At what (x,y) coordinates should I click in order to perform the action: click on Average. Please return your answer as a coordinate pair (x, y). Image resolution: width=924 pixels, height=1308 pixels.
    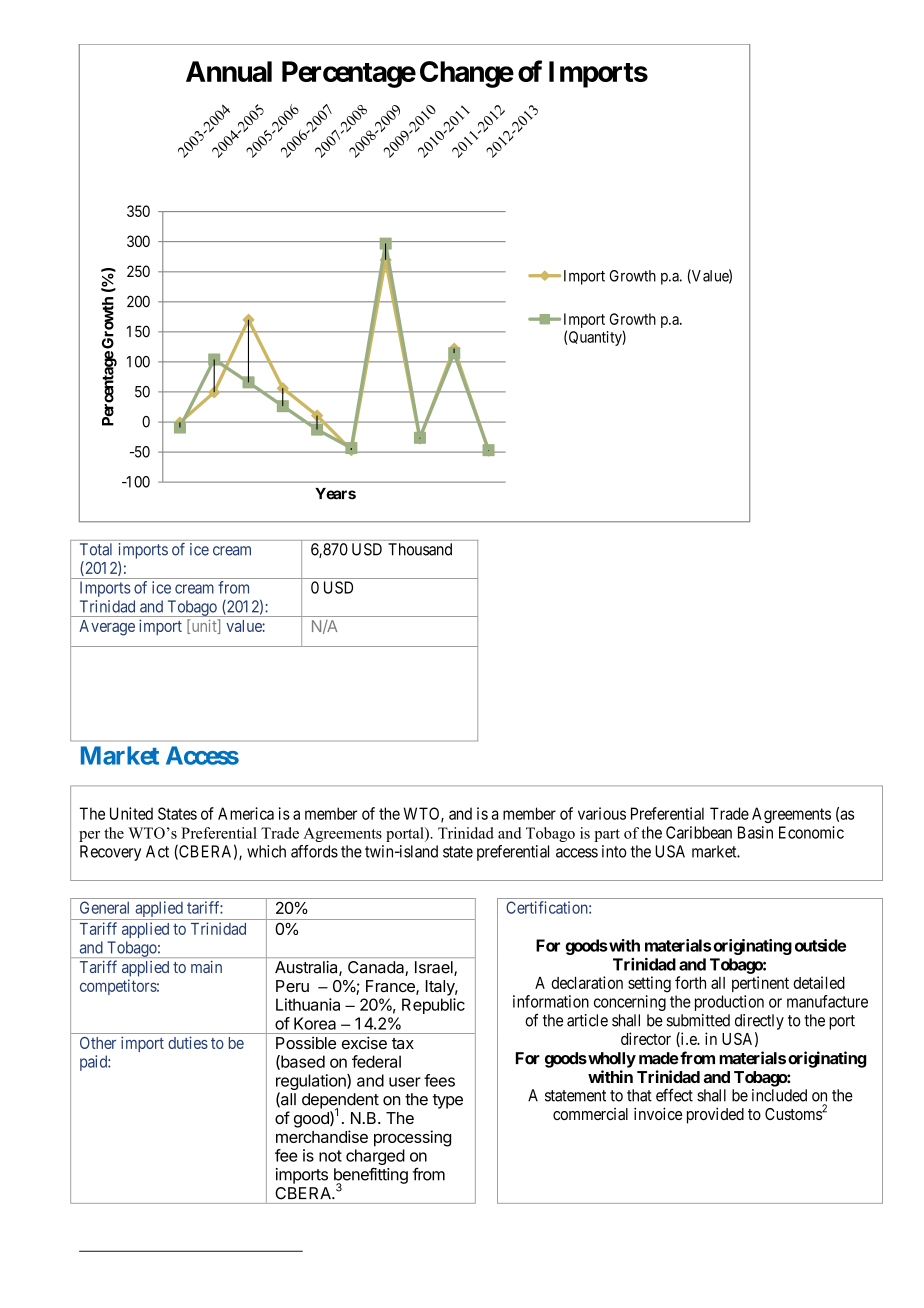
    Looking at the image, I should click on (107, 628).
